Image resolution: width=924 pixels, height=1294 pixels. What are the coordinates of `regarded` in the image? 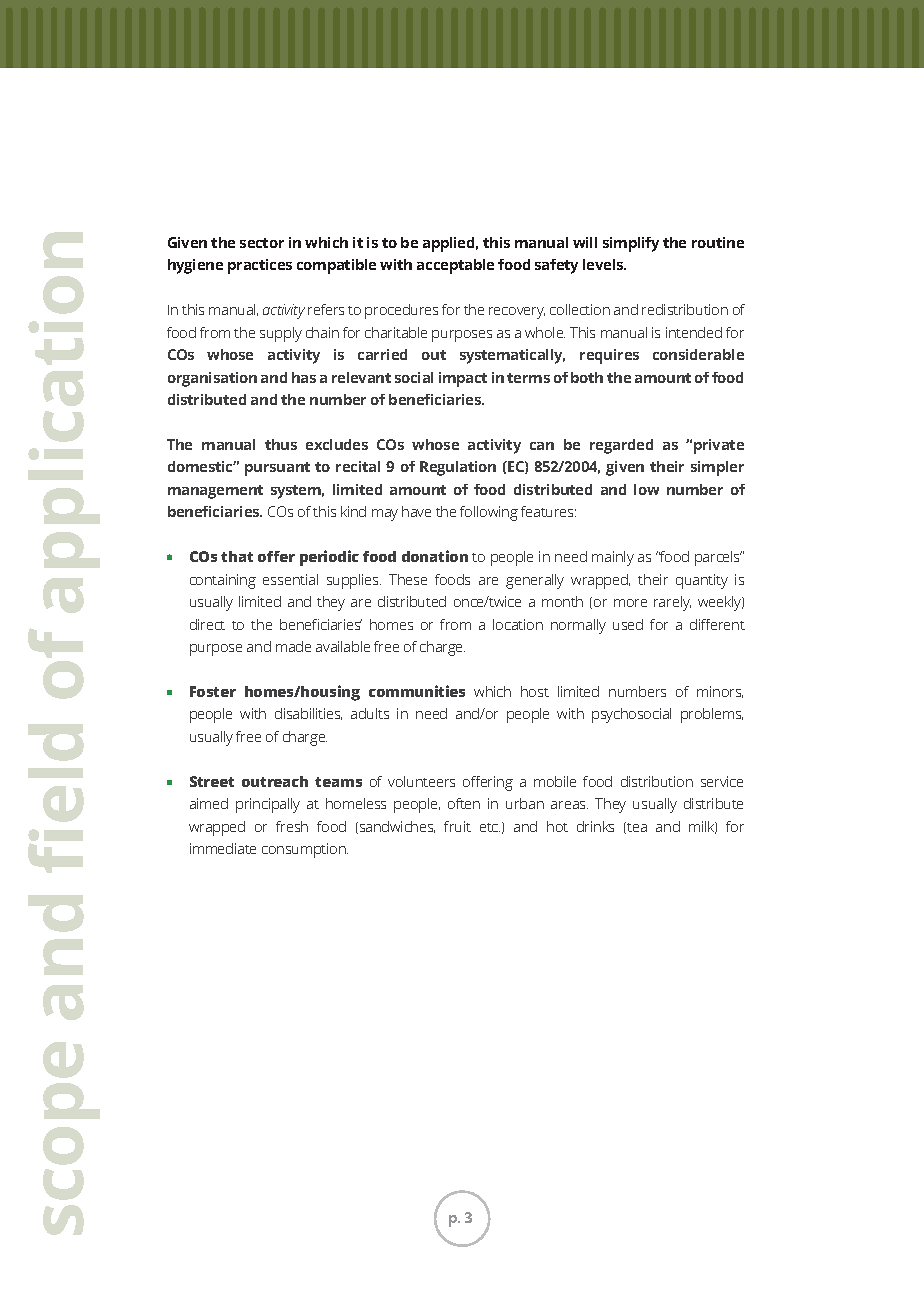 It's located at (621, 446).
